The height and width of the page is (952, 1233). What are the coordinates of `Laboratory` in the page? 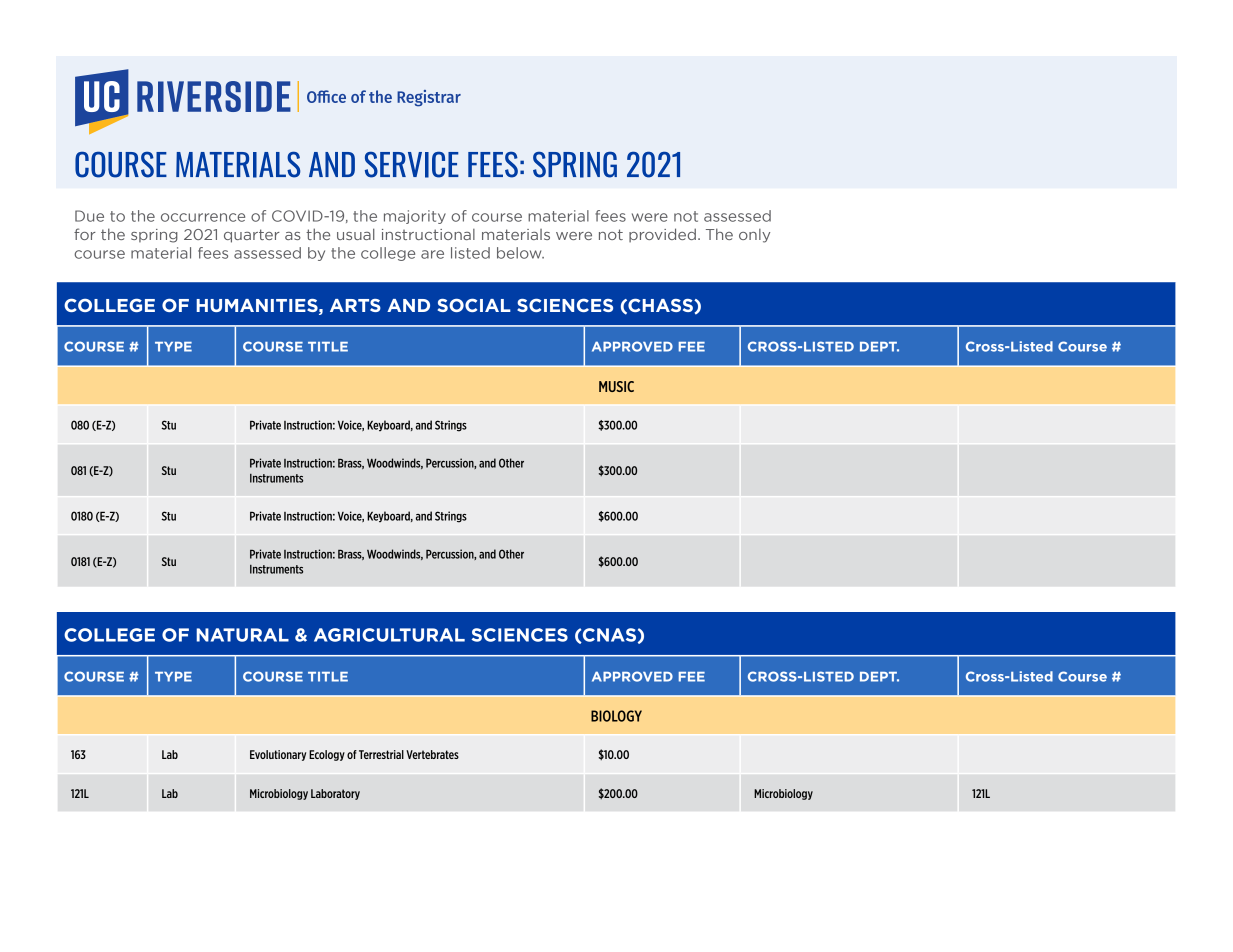 It's located at (335, 794).
